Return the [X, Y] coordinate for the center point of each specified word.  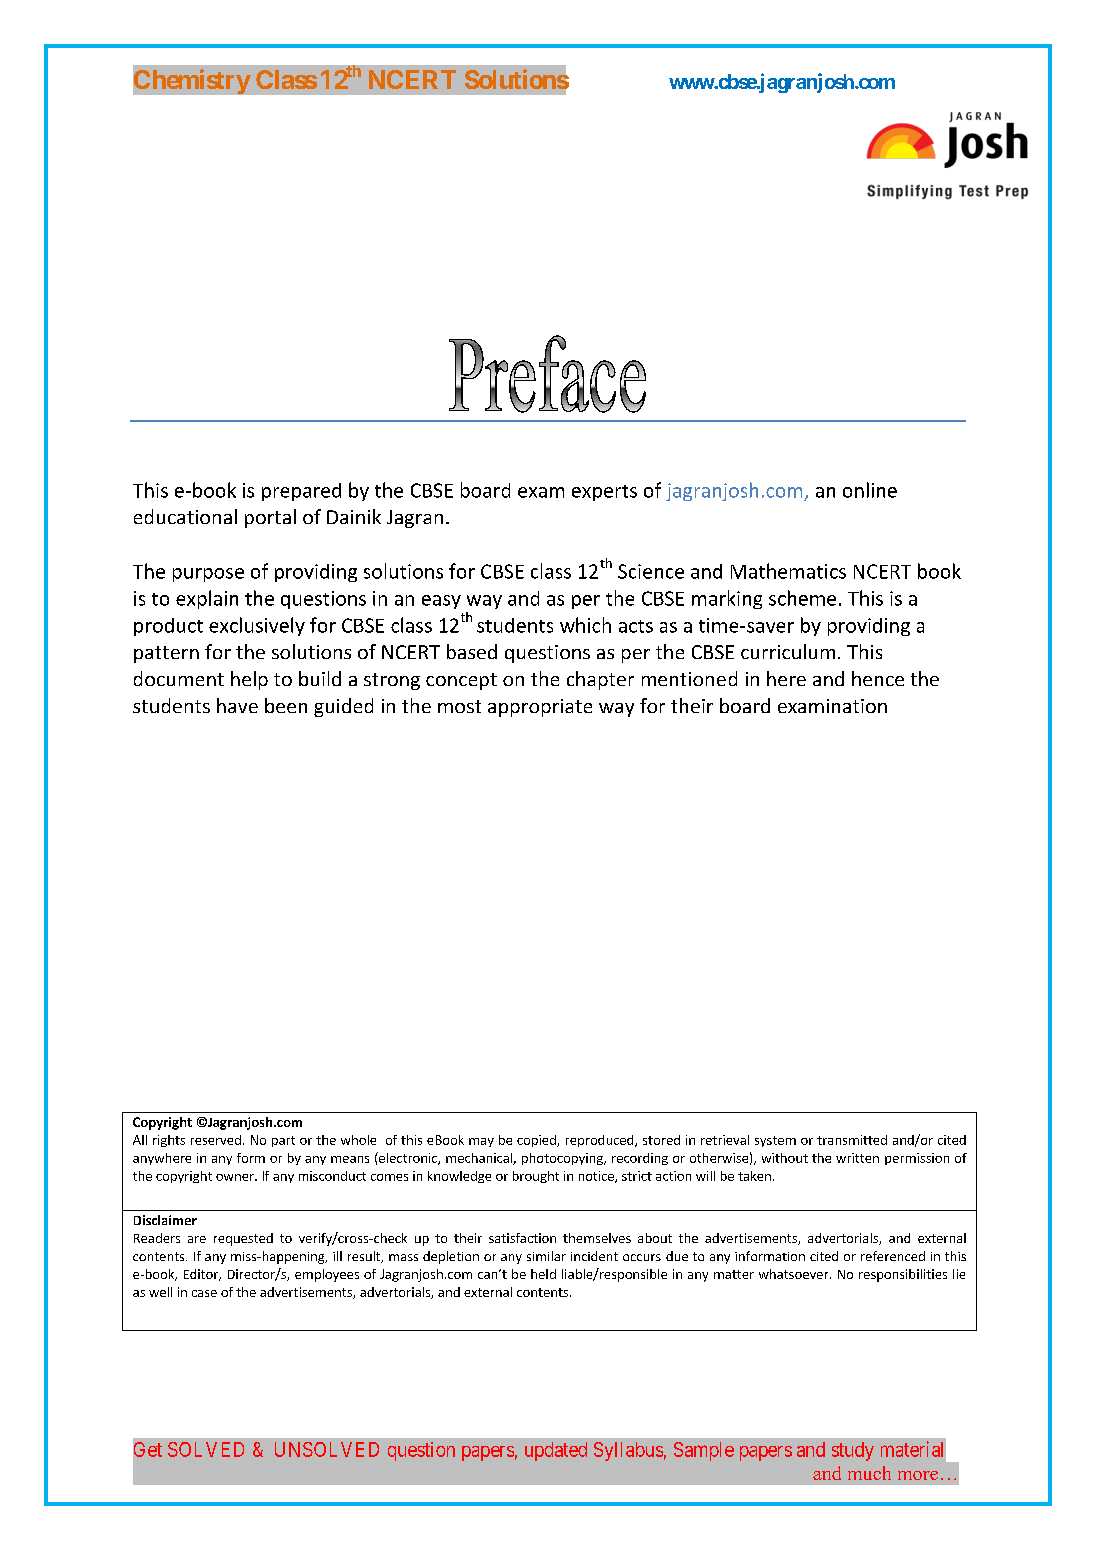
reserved [216, 1140]
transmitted [852, 1140]
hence [878, 678]
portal [270, 518]
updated [556, 1451]
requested [243, 1239]
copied [537, 1141]
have [237, 705]
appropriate [540, 708]
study [853, 1451]
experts [604, 493]
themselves [597, 1238]
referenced [893, 1256]
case [204, 1293]
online [870, 490]
